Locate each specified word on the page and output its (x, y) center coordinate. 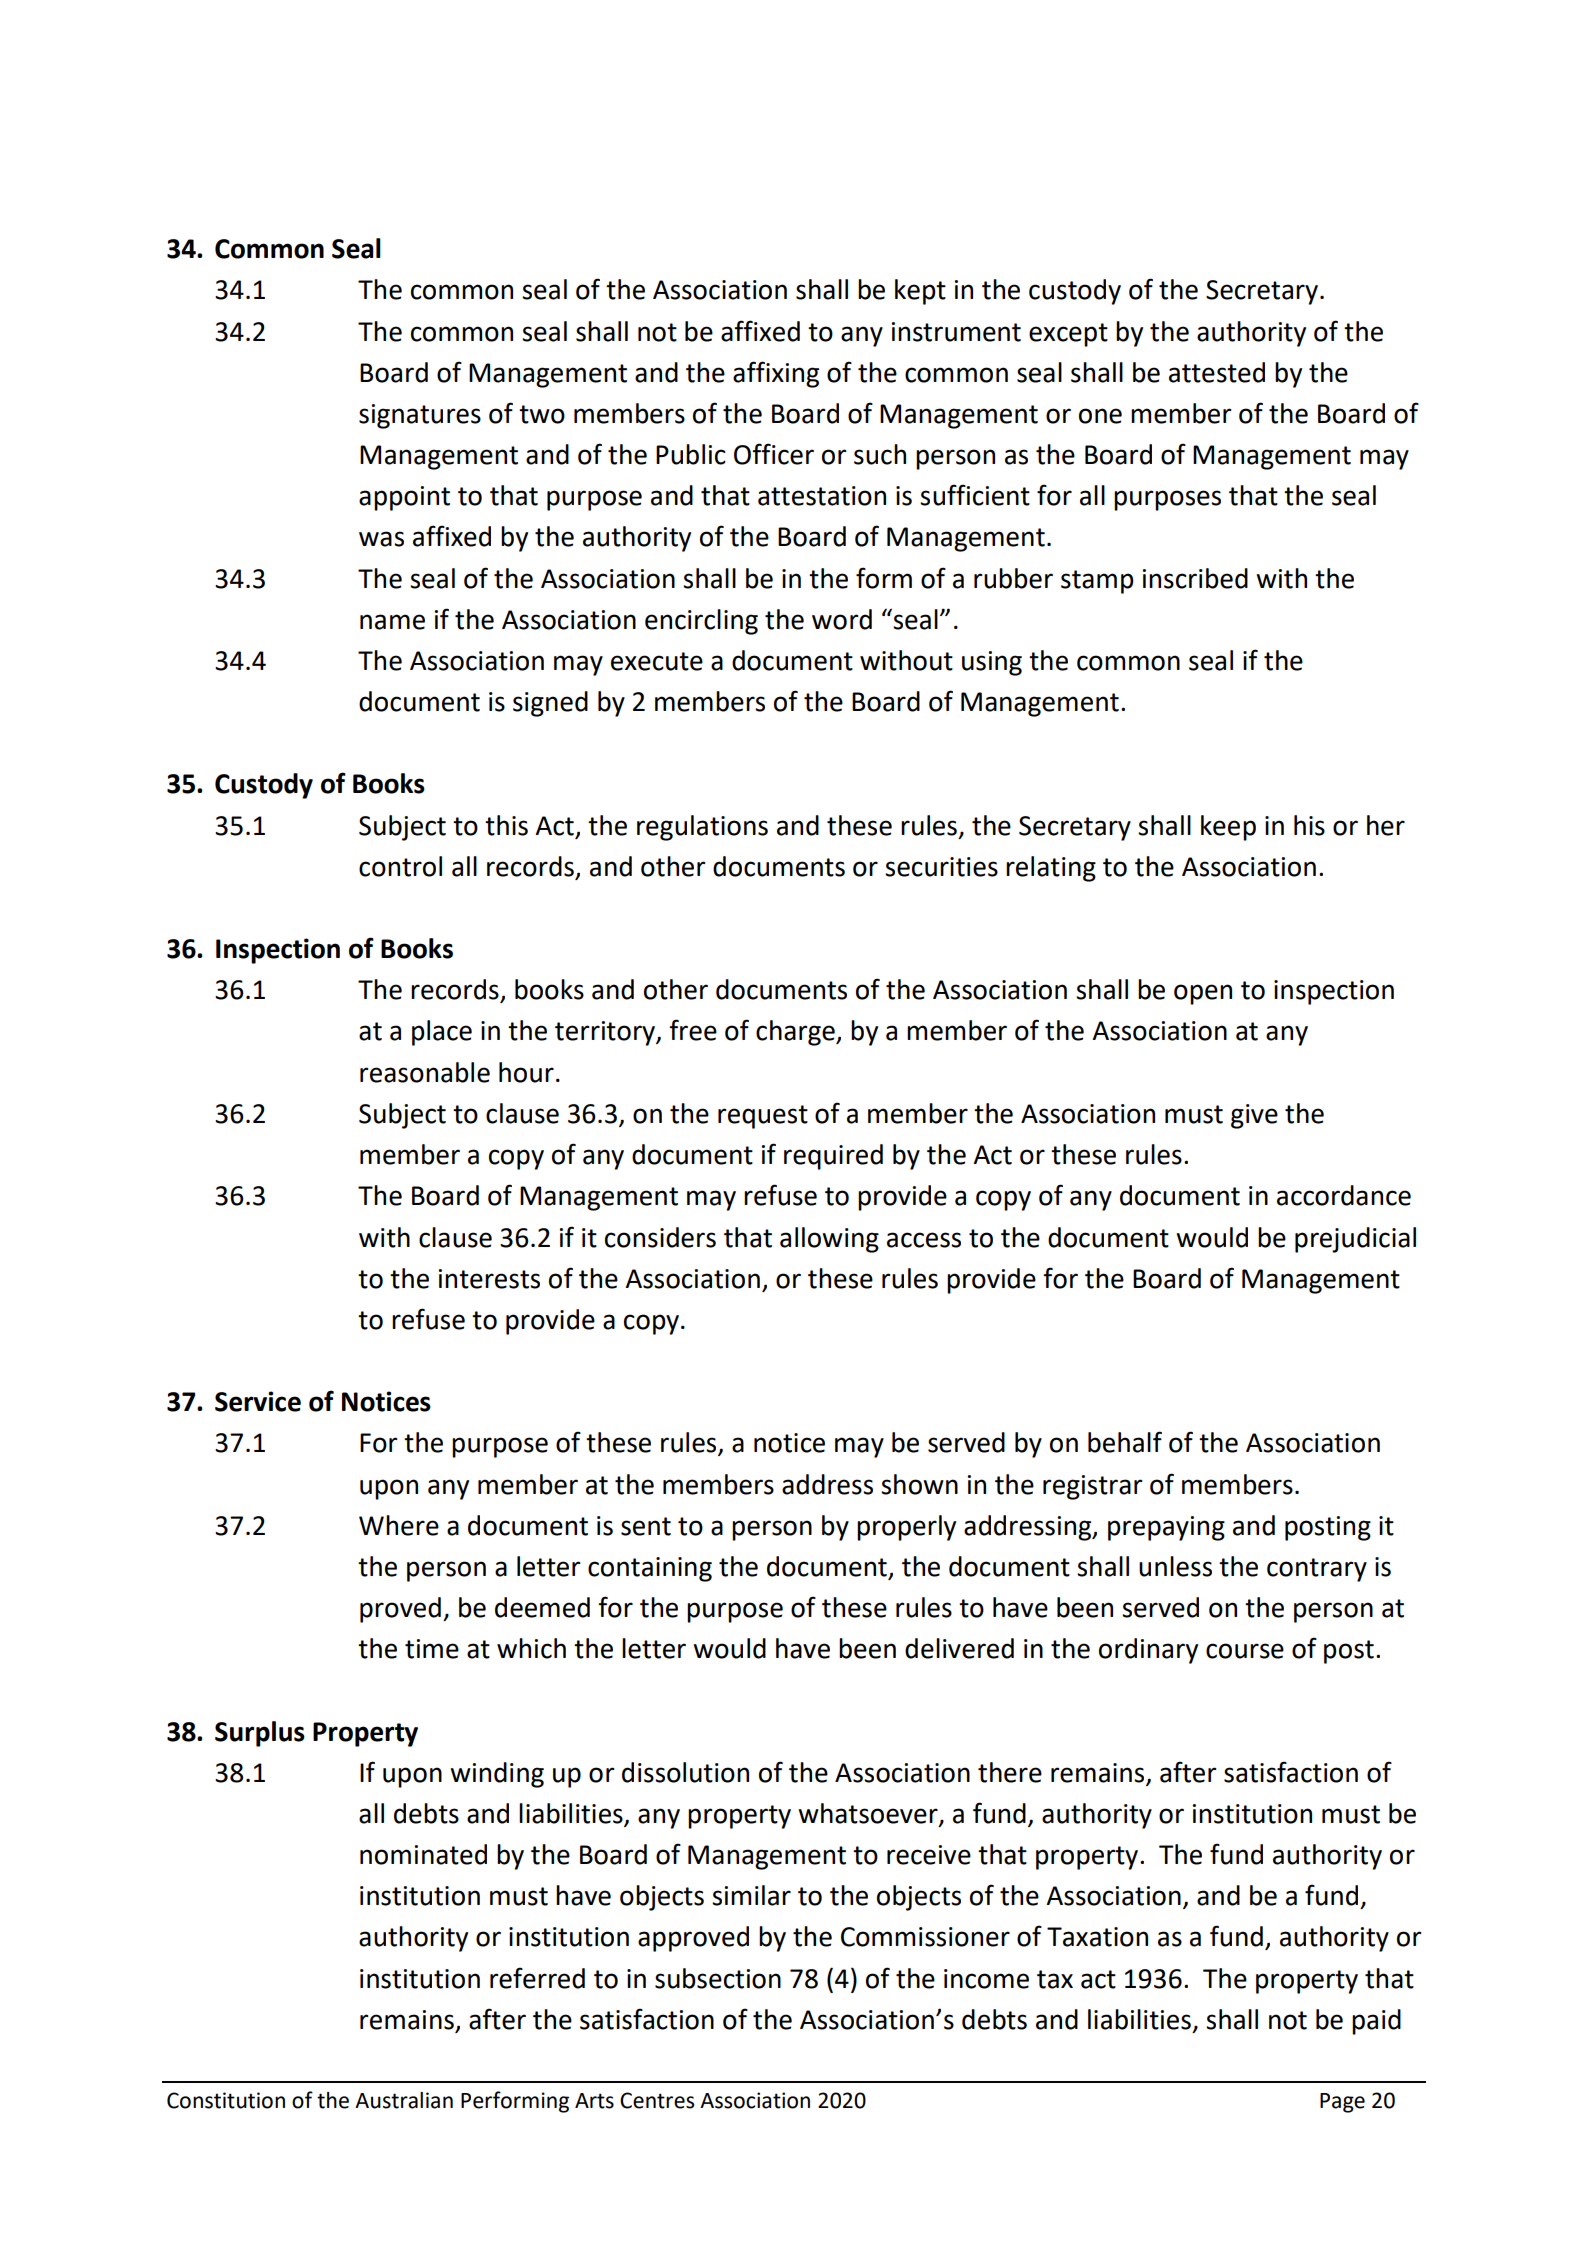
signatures (420, 416)
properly (906, 1528)
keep (1228, 828)
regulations (702, 828)
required (833, 1157)
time (432, 1649)
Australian (404, 2100)
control (400, 866)
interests (489, 1279)
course (1245, 1651)
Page (1342, 2103)
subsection (718, 1978)
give (1254, 1116)
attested (1217, 372)
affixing (776, 374)
